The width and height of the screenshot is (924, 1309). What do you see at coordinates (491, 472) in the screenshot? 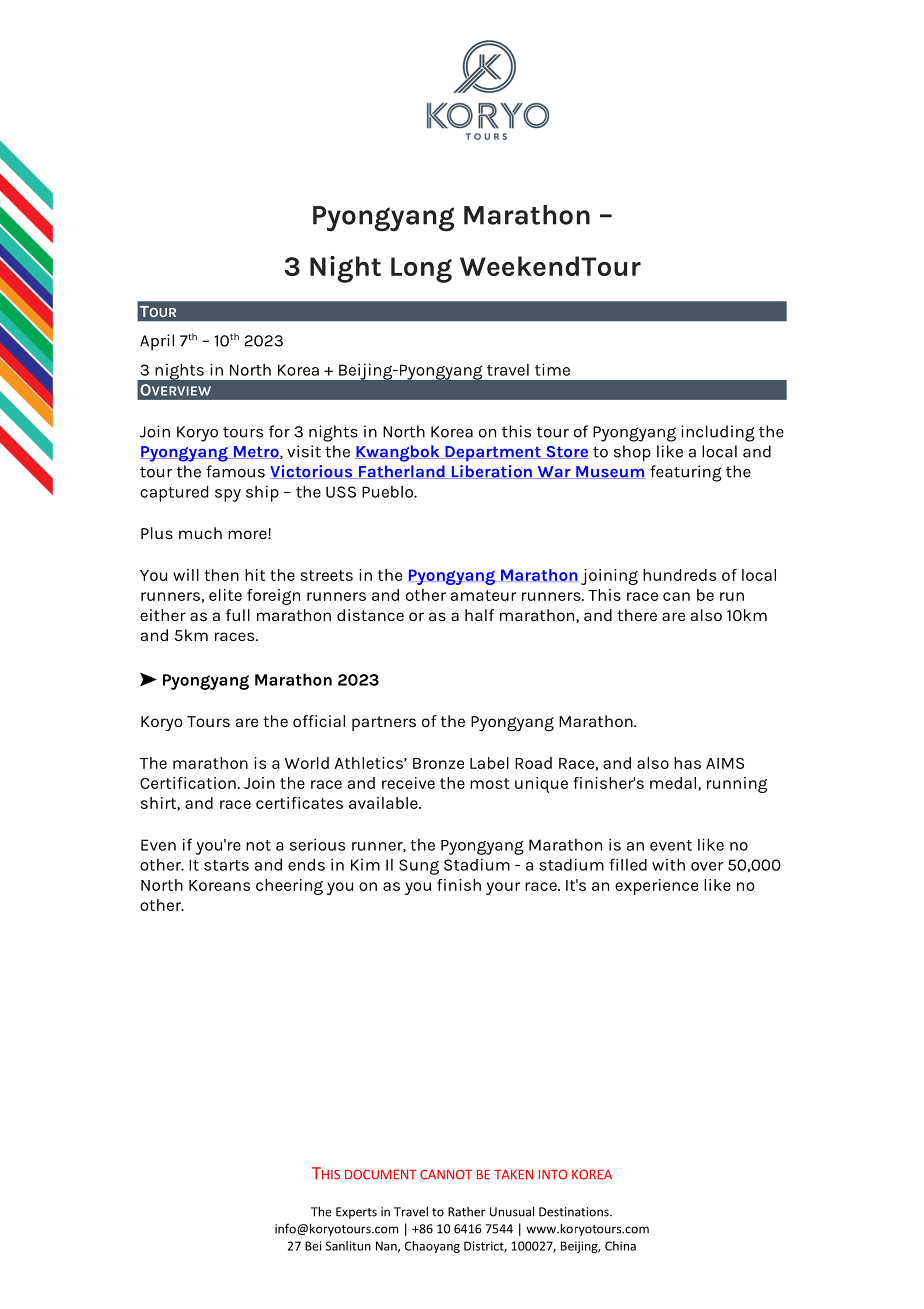
I see `Liberation` at bounding box center [491, 472].
